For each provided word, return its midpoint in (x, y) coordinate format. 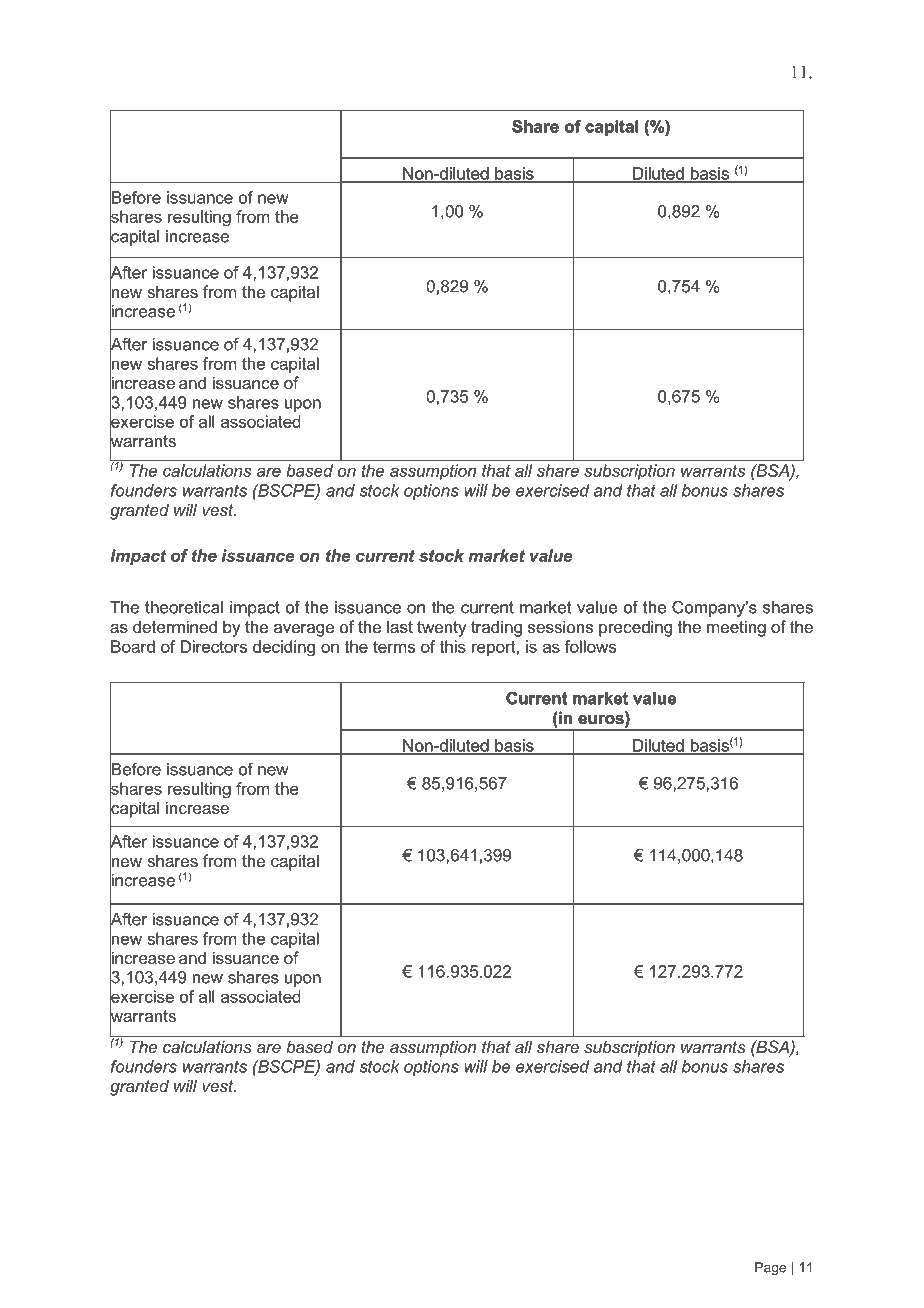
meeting (736, 628)
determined (175, 626)
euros (602, 719)
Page (770, 1268)
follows (590, 646)
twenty (442, 629)
